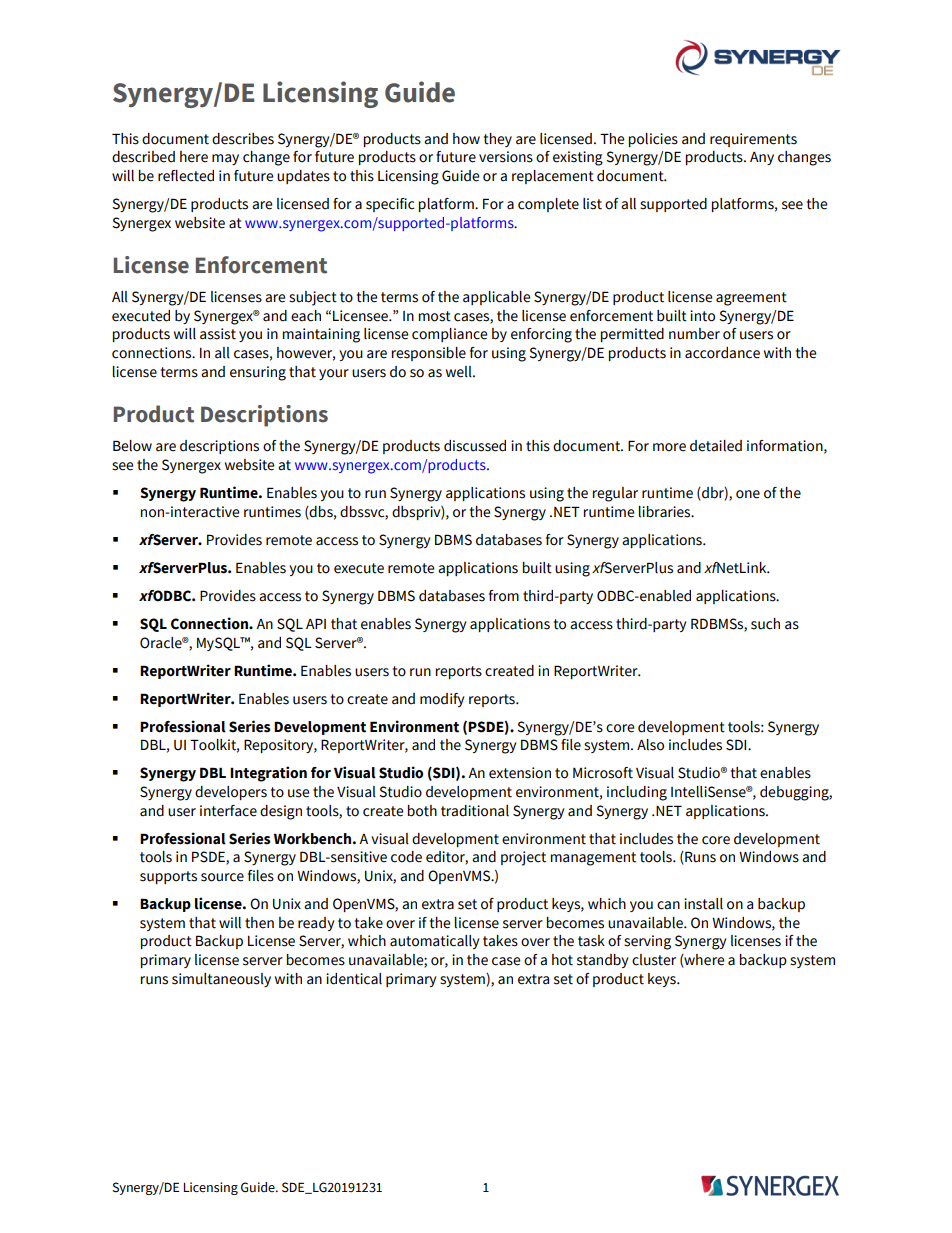 The image size is (952, 1233). Describe the element at coordinates (520, 773) in the page. I see `extension` at that location.
